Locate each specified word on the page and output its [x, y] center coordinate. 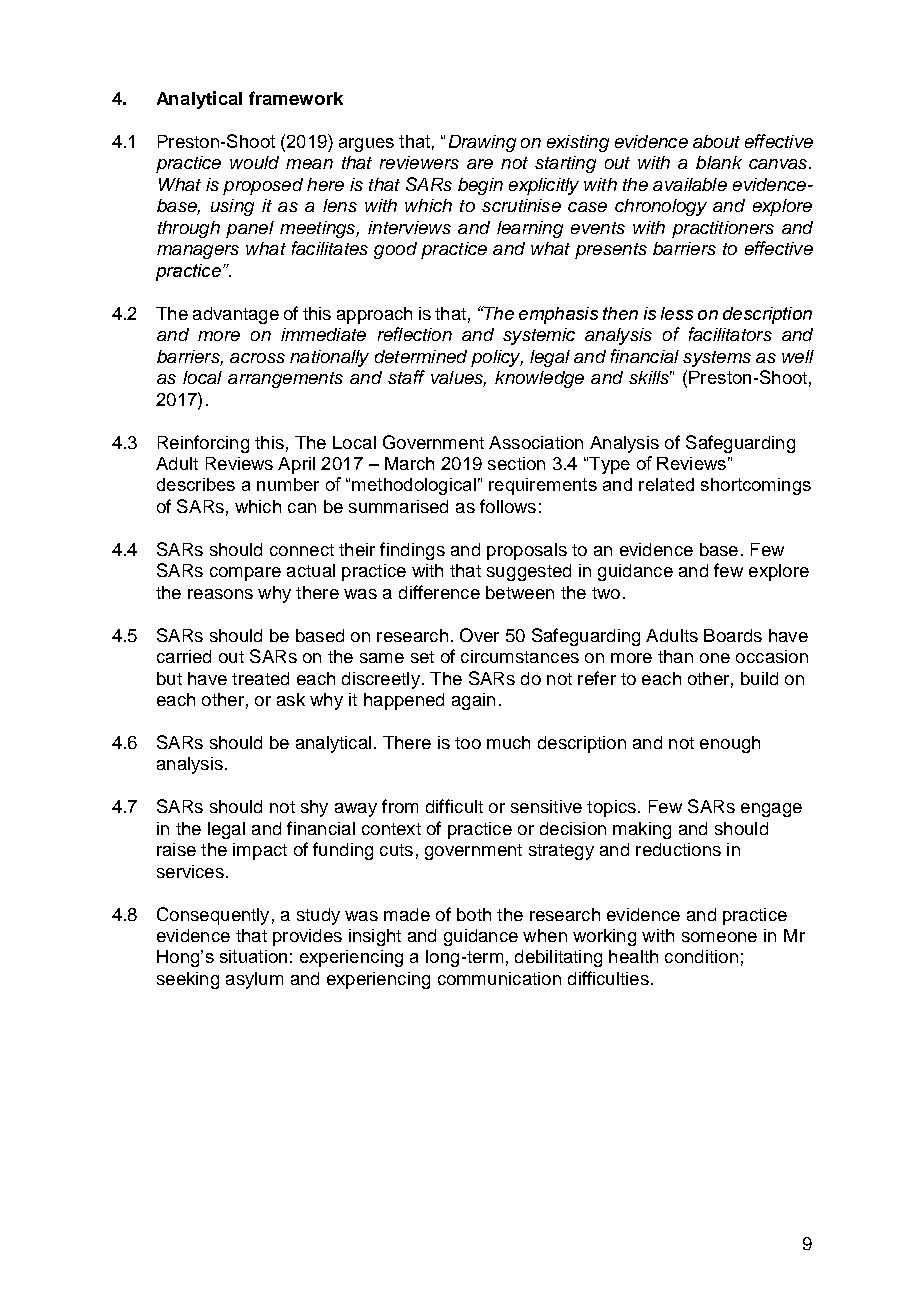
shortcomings [756, 486]
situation [253, 956]
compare [245, 574]
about [716, 141]
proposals [527, 551]
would [254, 162]
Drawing [482, 143]
